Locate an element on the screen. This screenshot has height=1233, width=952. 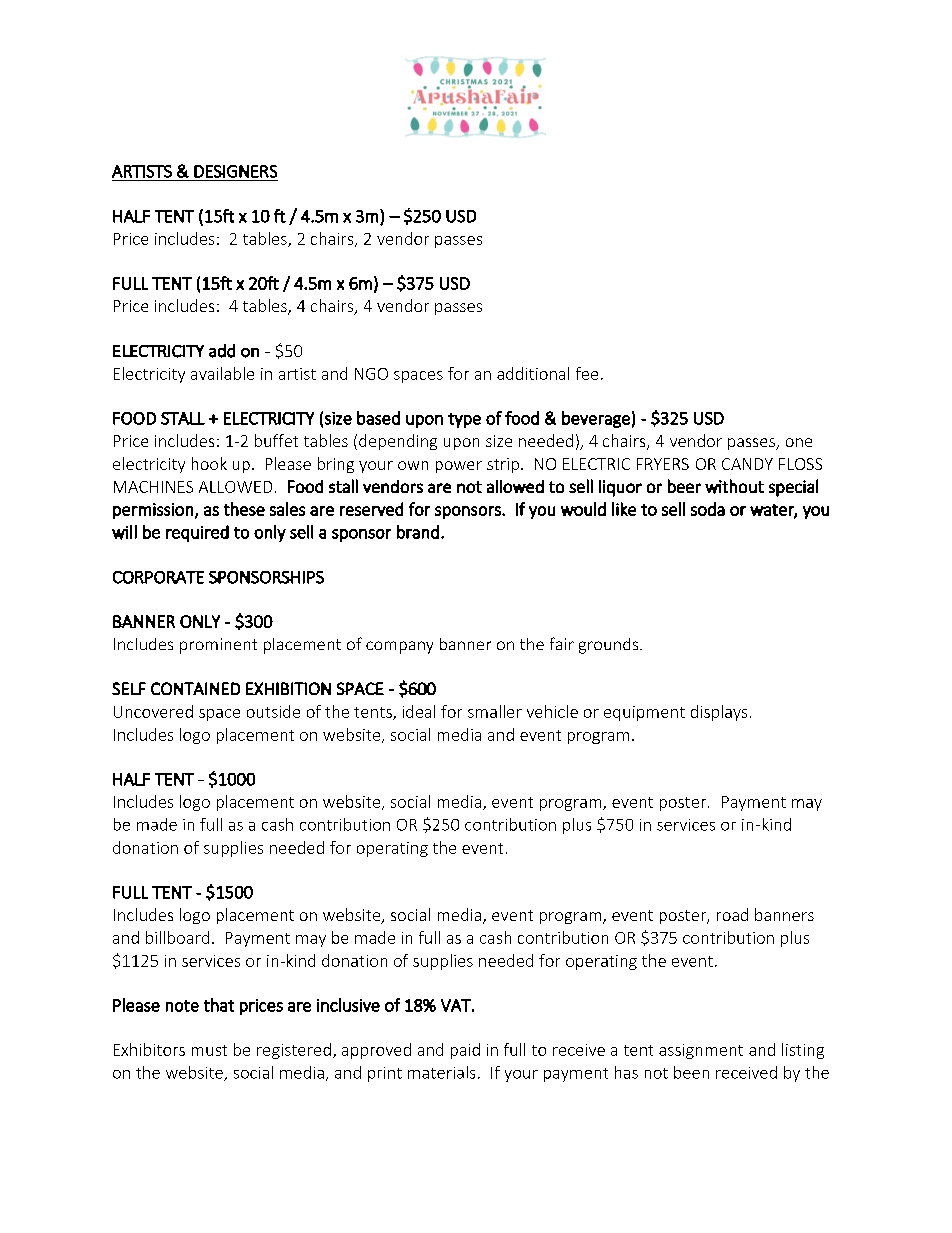
DESIGNERS is located at coordinates (235, 171).
